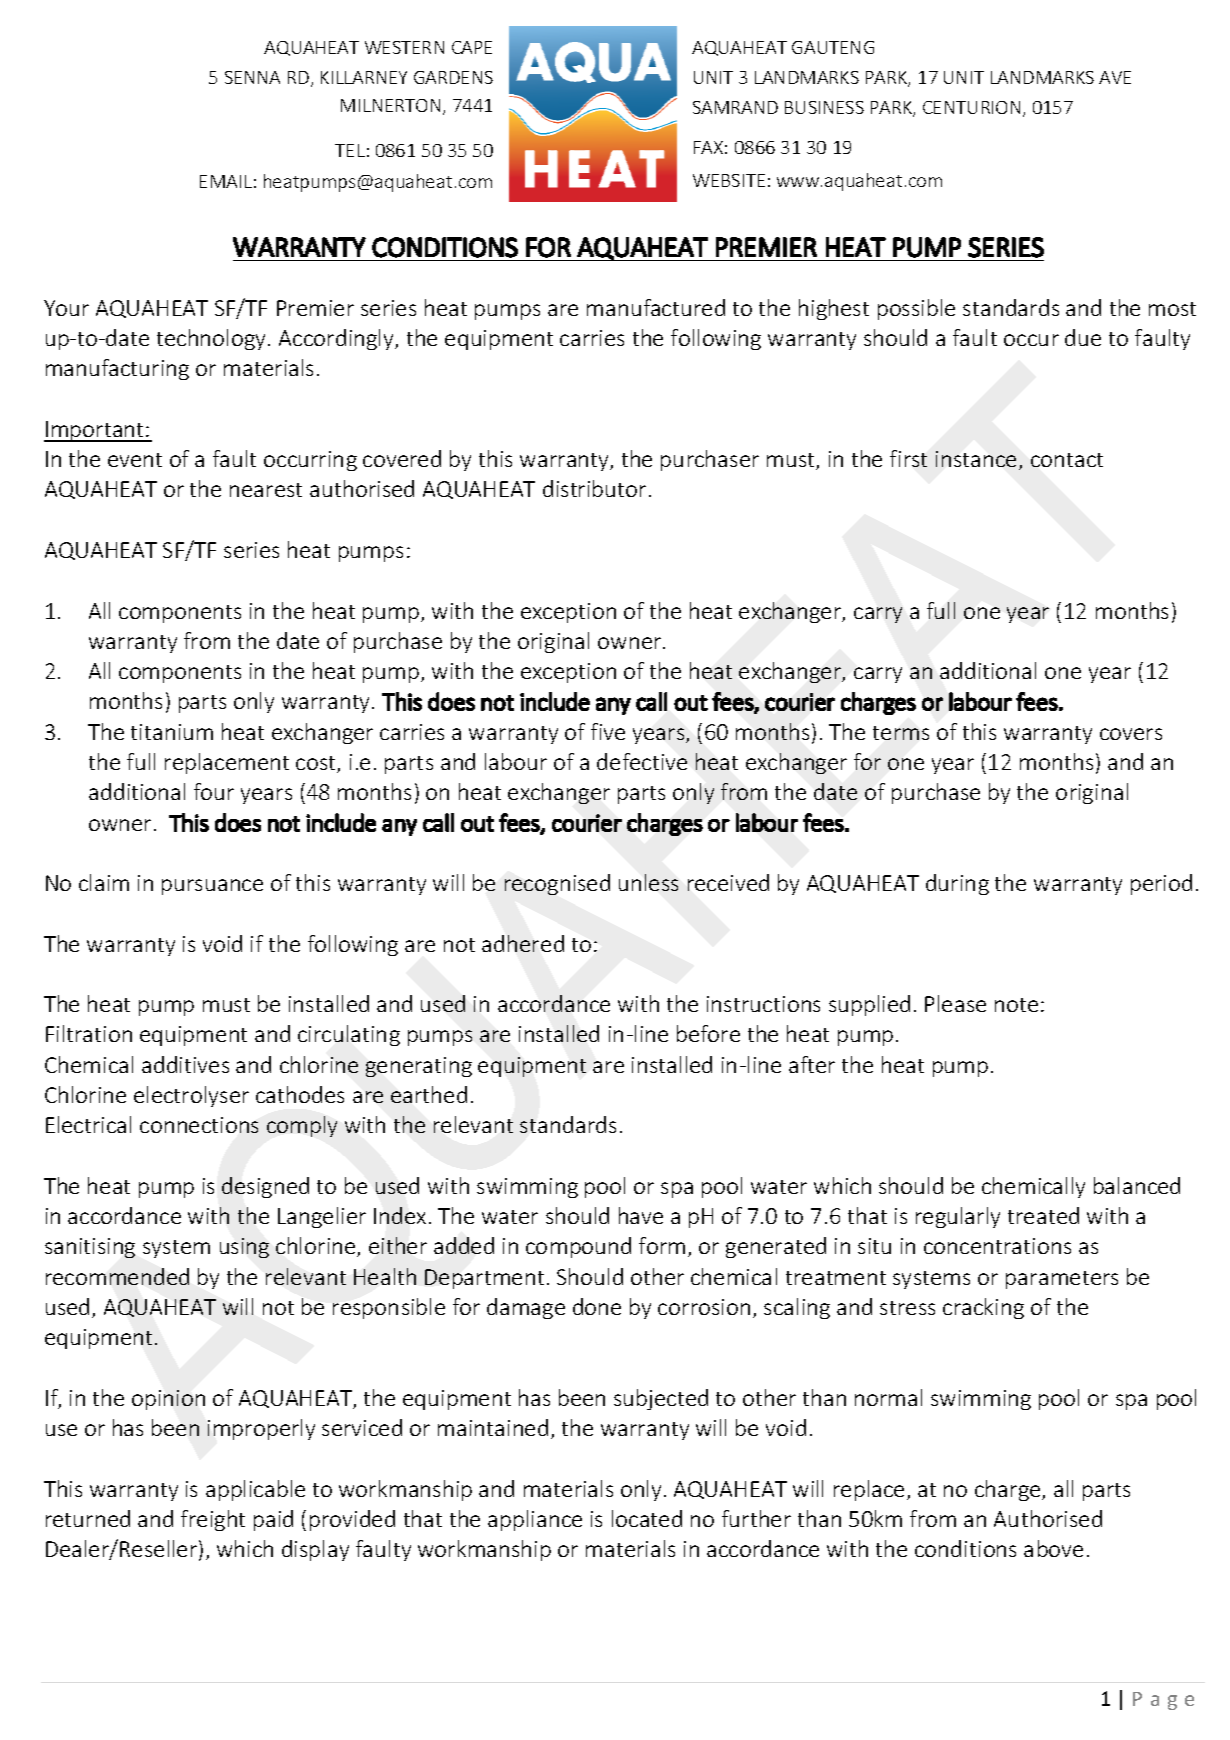 This screenshot has height=1740, width=1230. Describe the element at coordinates (214, 791) in the screenshot. I see `four` at that location.
